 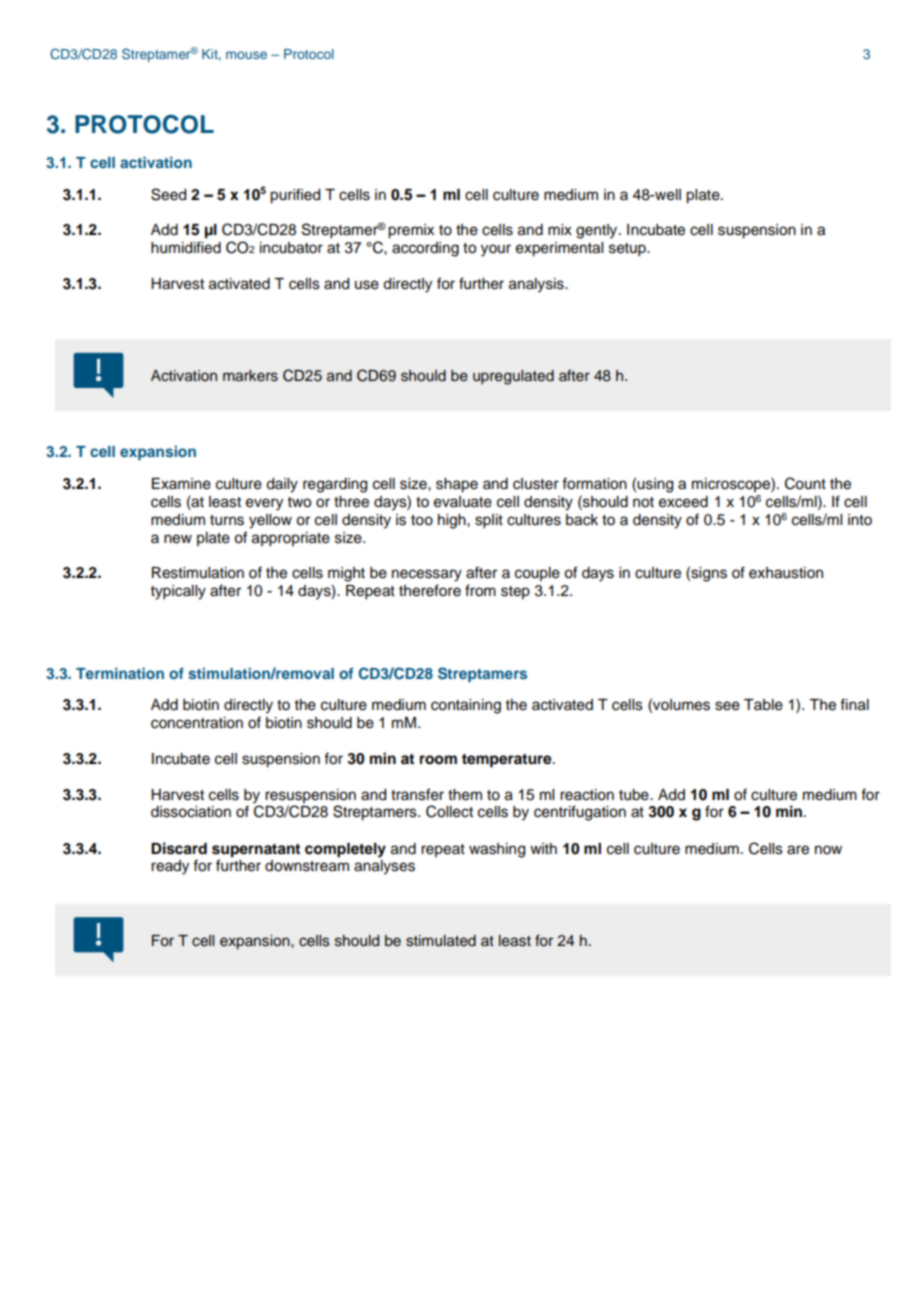 I want to click on upregulated, so click(x=513, y=377).
